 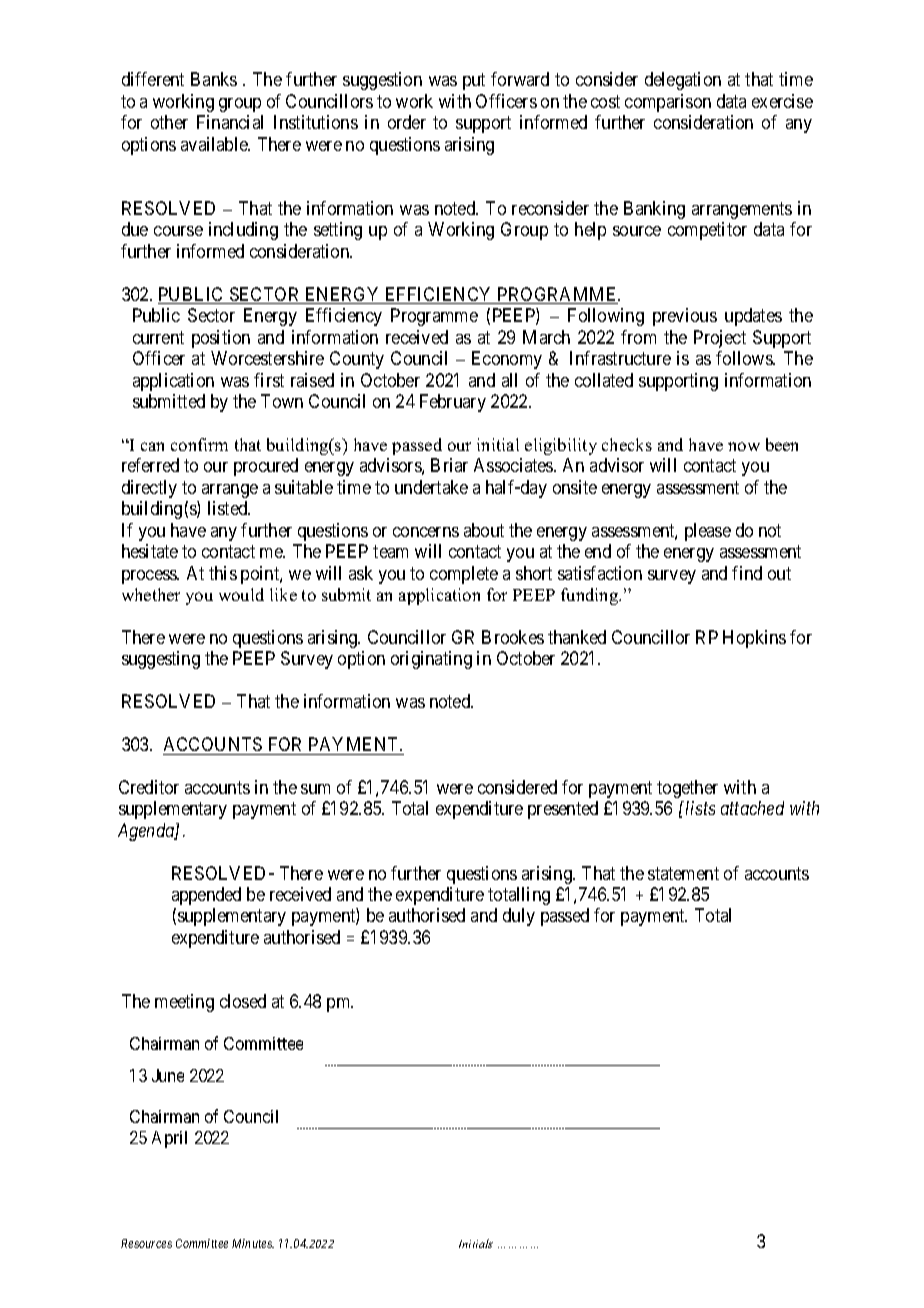 I want to click on put, so click(x=474, y=82).
